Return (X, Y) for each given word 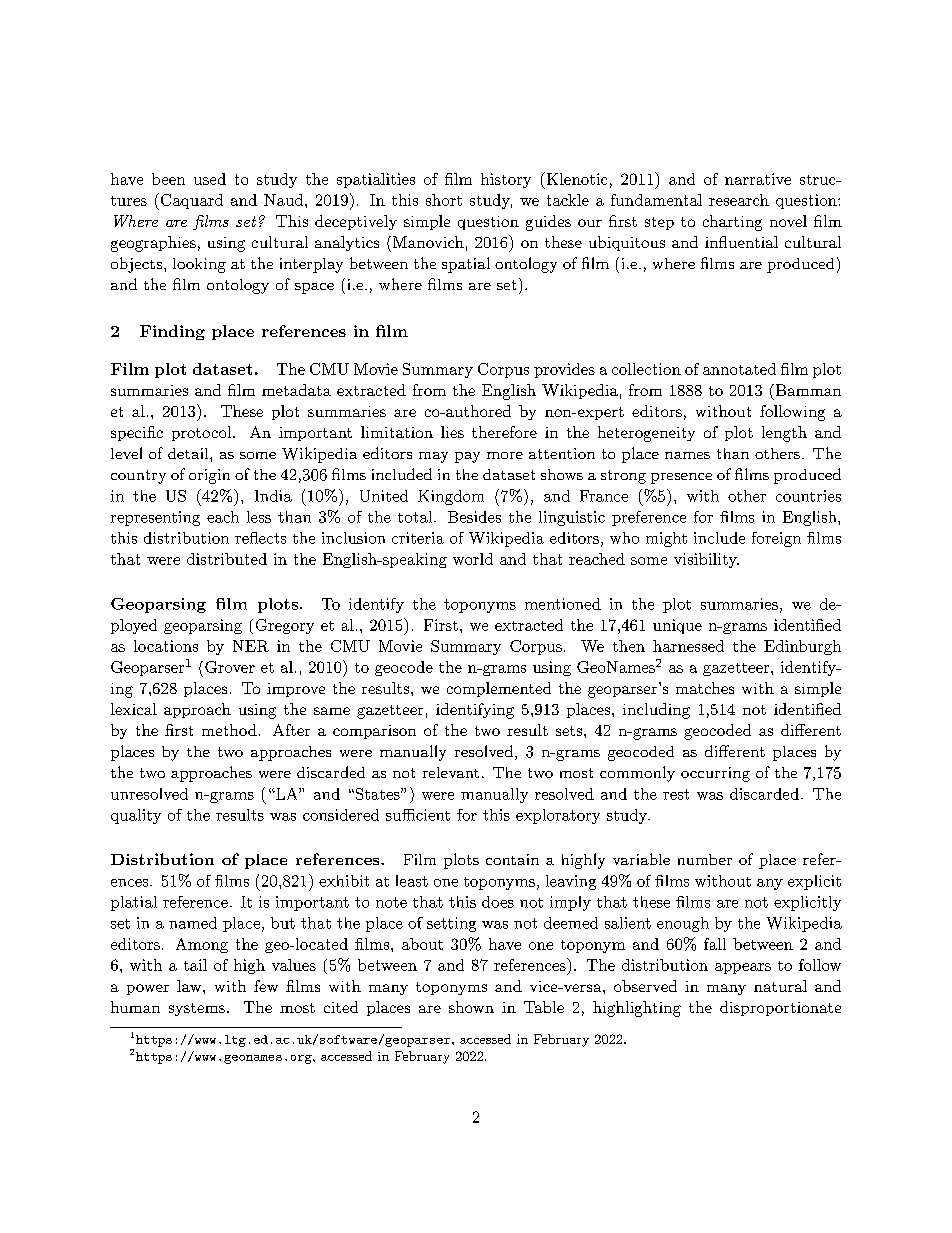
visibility (706, 560)
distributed (227, 559)
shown (471, 1007)
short (444, 200)
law (190, 986)
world (473, 559)
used (210, 179)
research (739, 200)
